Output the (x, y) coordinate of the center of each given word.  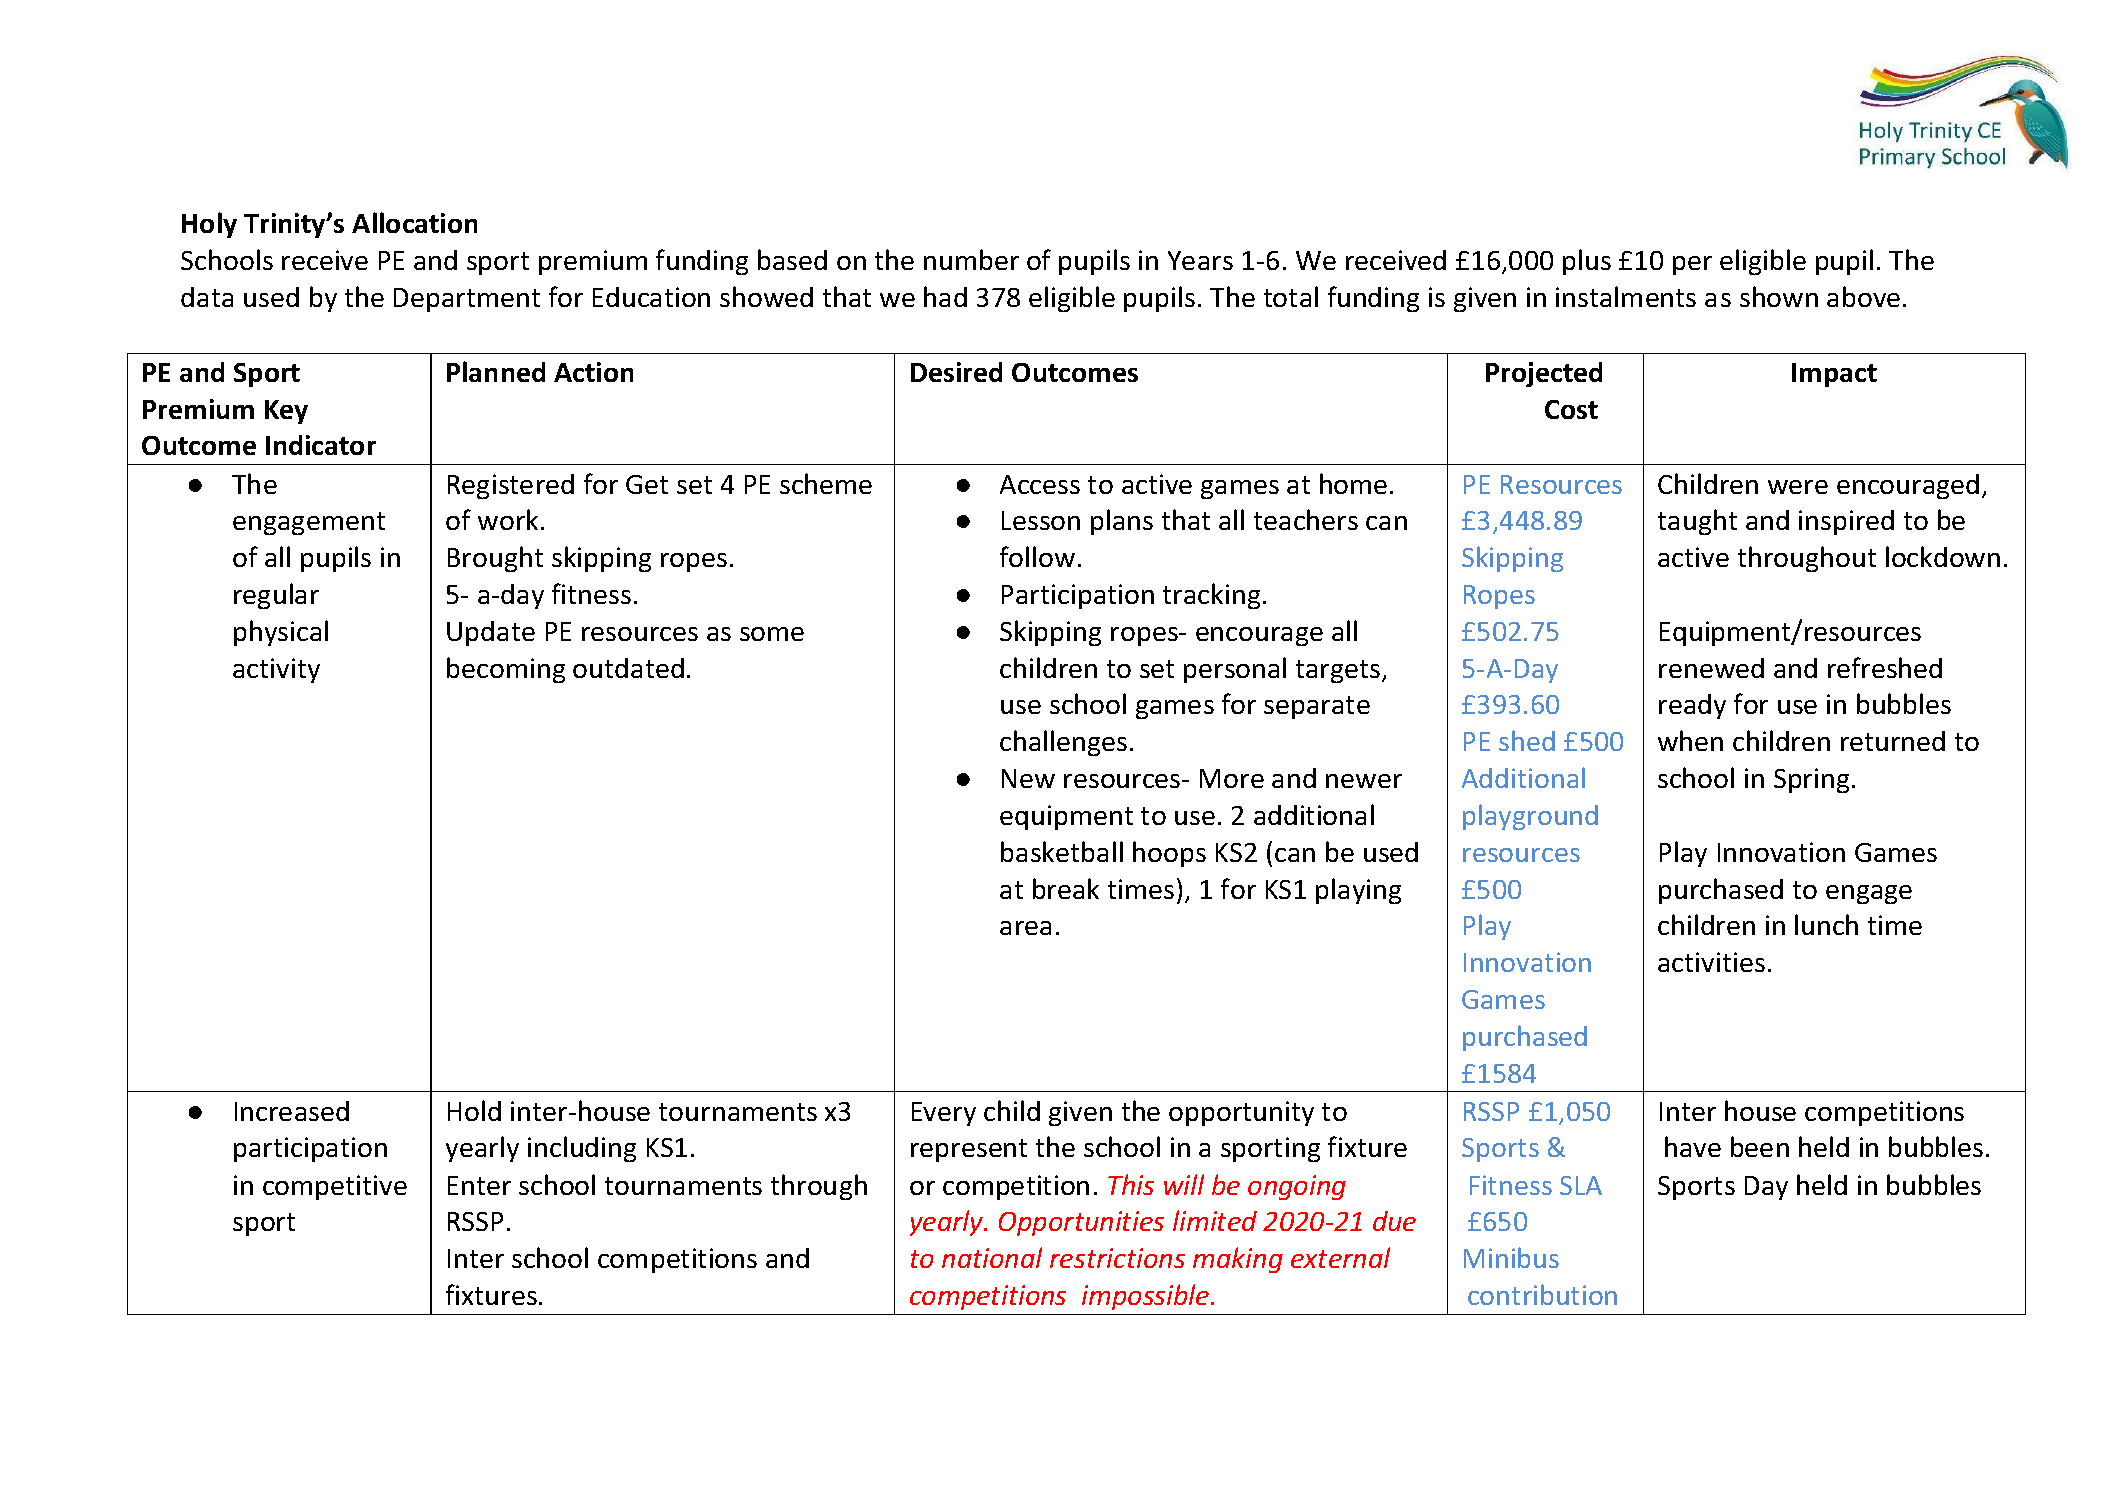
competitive (335, 1187)
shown (1779, 296)
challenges (1063, 743)
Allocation (414, 222)
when (1690, 740)
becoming (506, 670)
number (971, 259)
